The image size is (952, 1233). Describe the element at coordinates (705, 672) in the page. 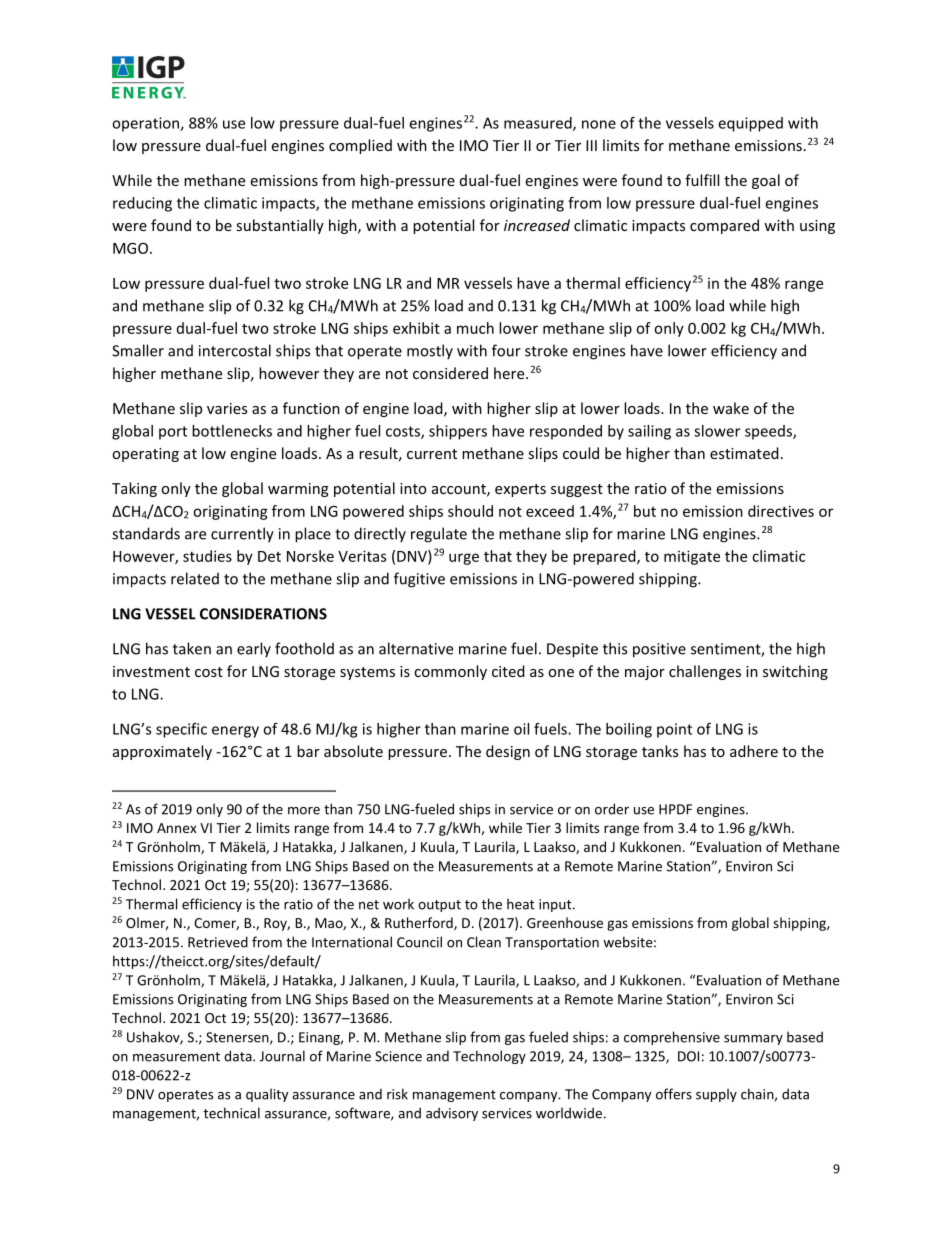

I see `challenges` at that location.
